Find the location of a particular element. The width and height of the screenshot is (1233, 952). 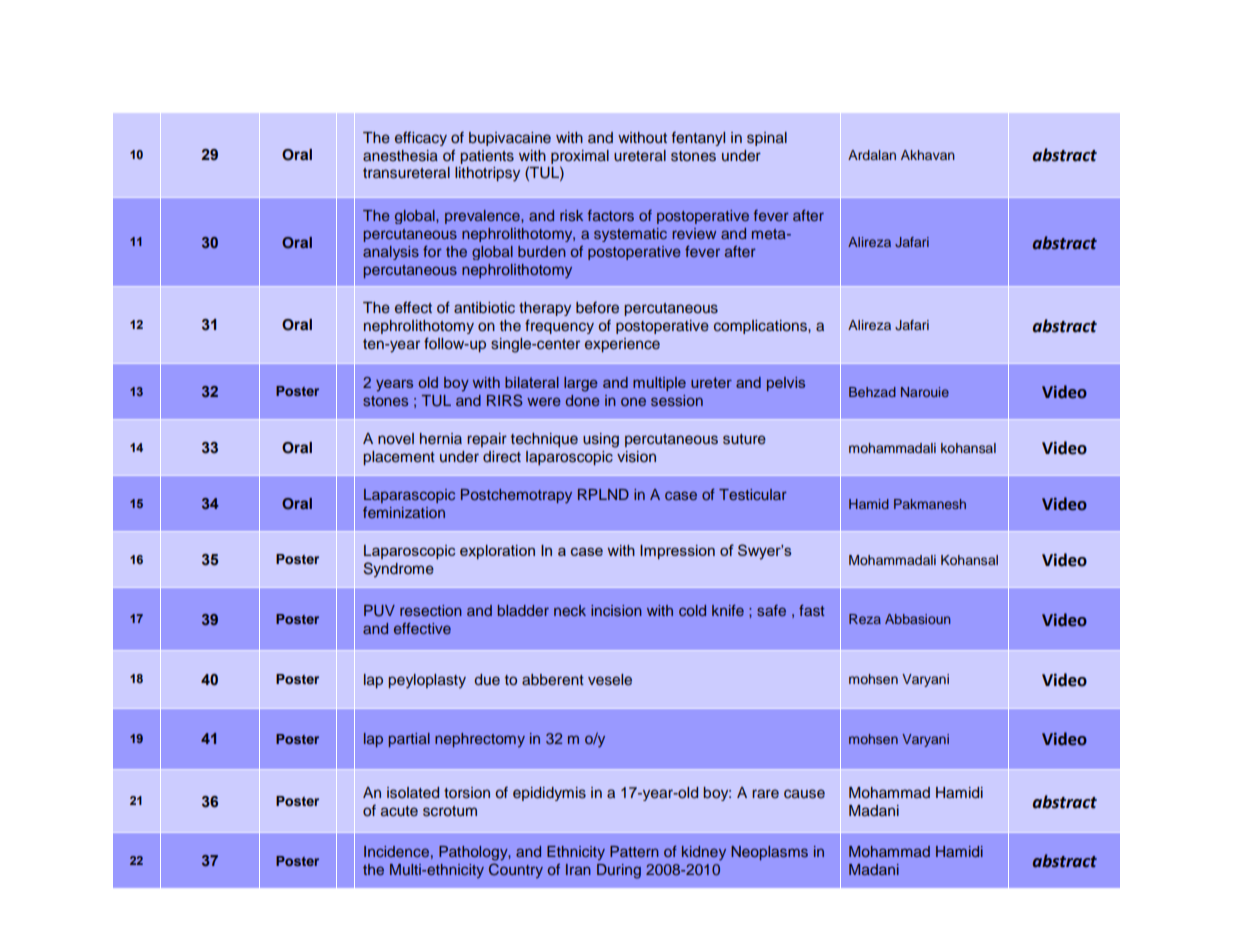

efficacy is located at coordinates (421, 138).
